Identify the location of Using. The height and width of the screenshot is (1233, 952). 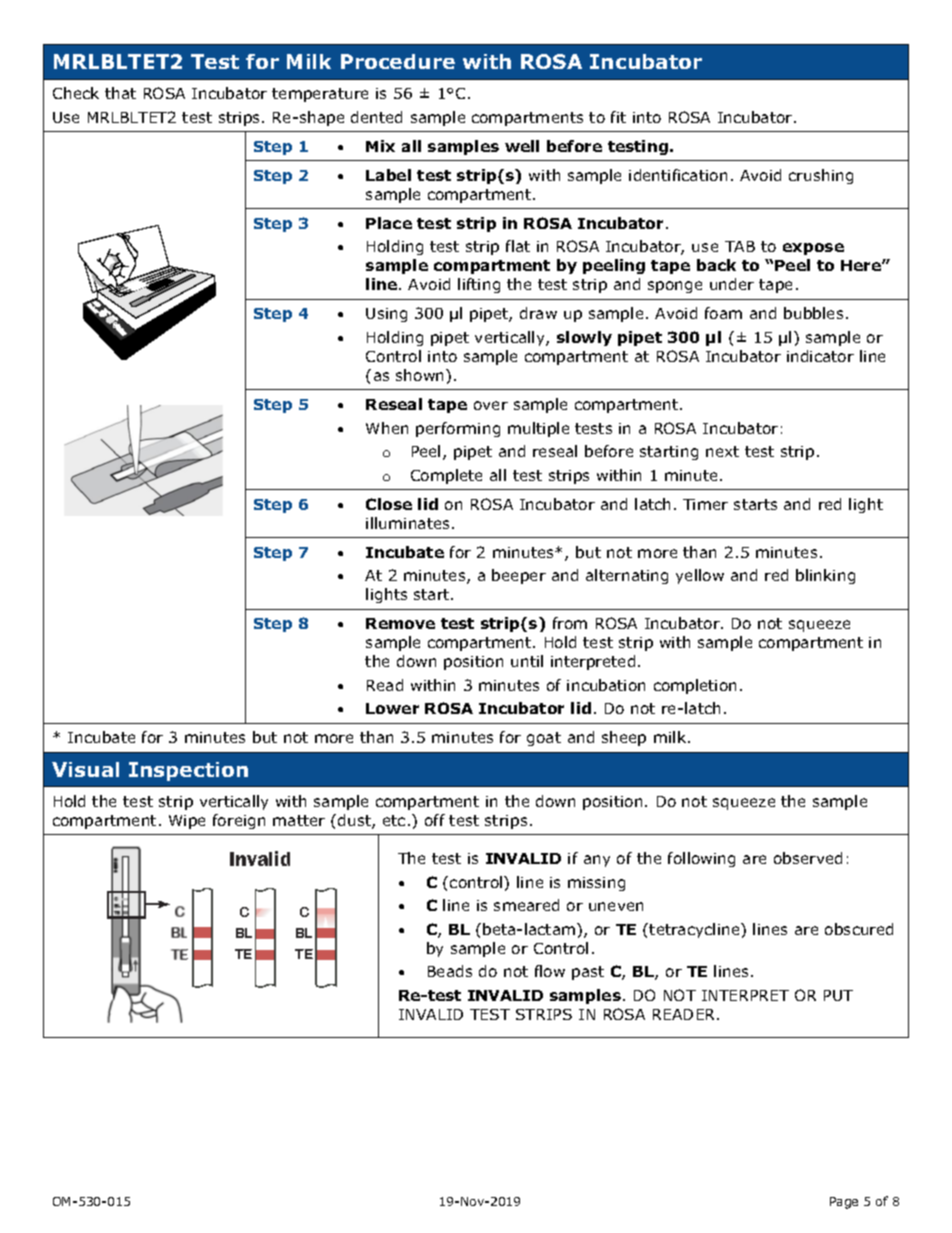
(386, 315).
